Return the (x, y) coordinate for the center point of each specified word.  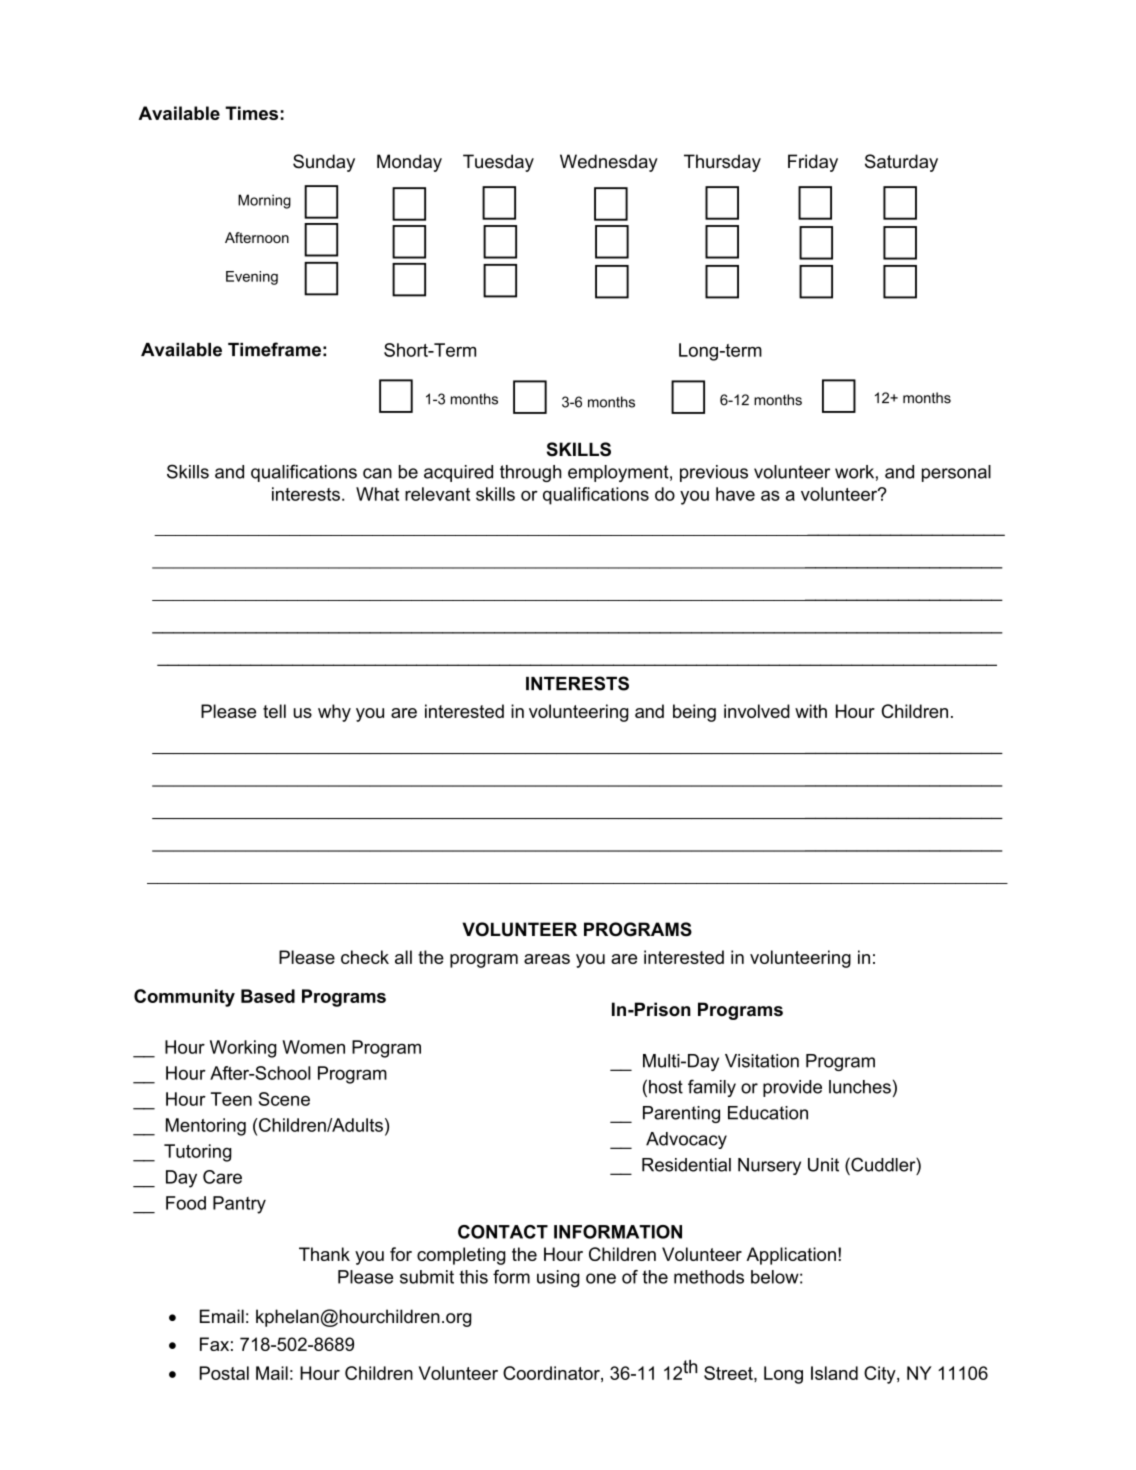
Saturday (901, 163)
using (558, 1279)
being (694, 713)
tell (274, 711)
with (811, 711)
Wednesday (609, 163)
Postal (224, 1373)
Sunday (324, 163)
